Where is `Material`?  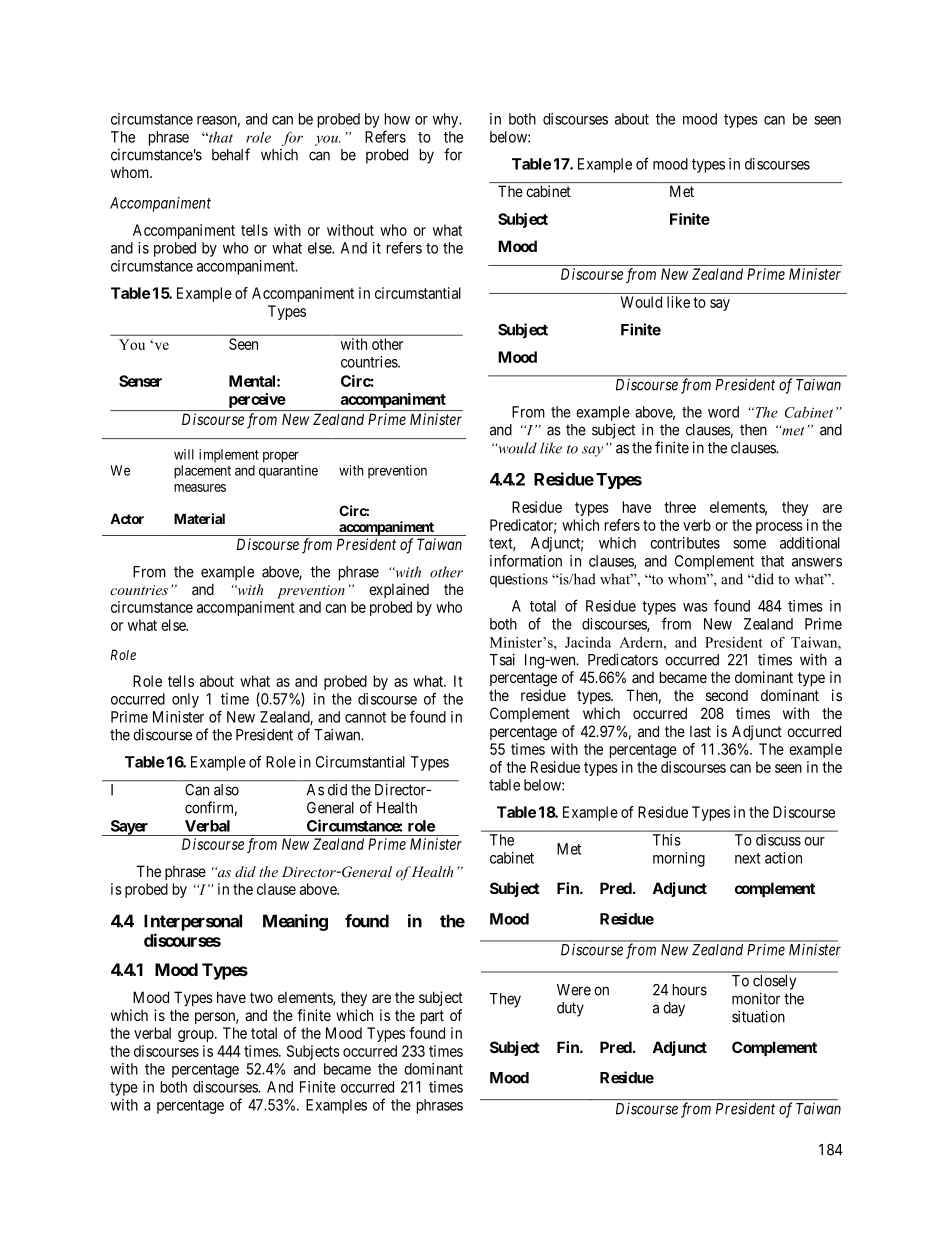
Material is located at coordinates (199, 518).
